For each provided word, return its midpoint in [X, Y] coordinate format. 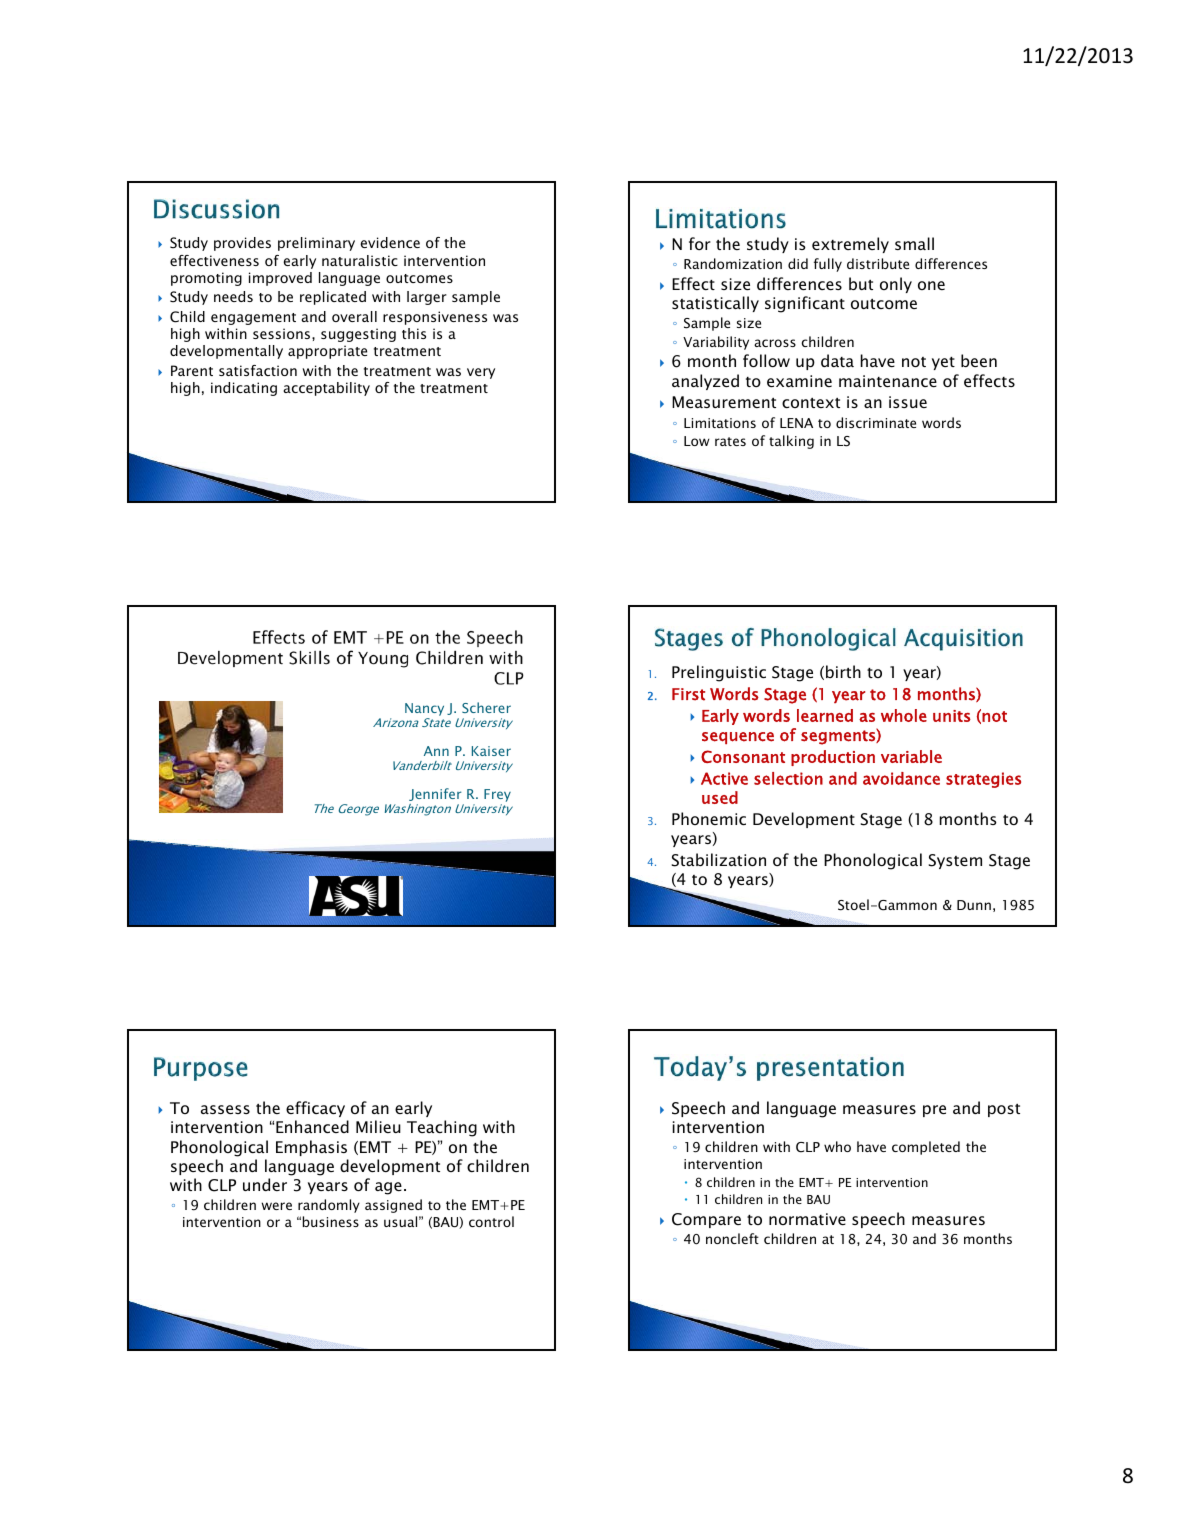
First [688, 694]
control [491, 1221]
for [700, 243]
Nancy [424, 709]
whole [904, 715]
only [896, 285]
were [276, 1206]
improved [280, 279]
